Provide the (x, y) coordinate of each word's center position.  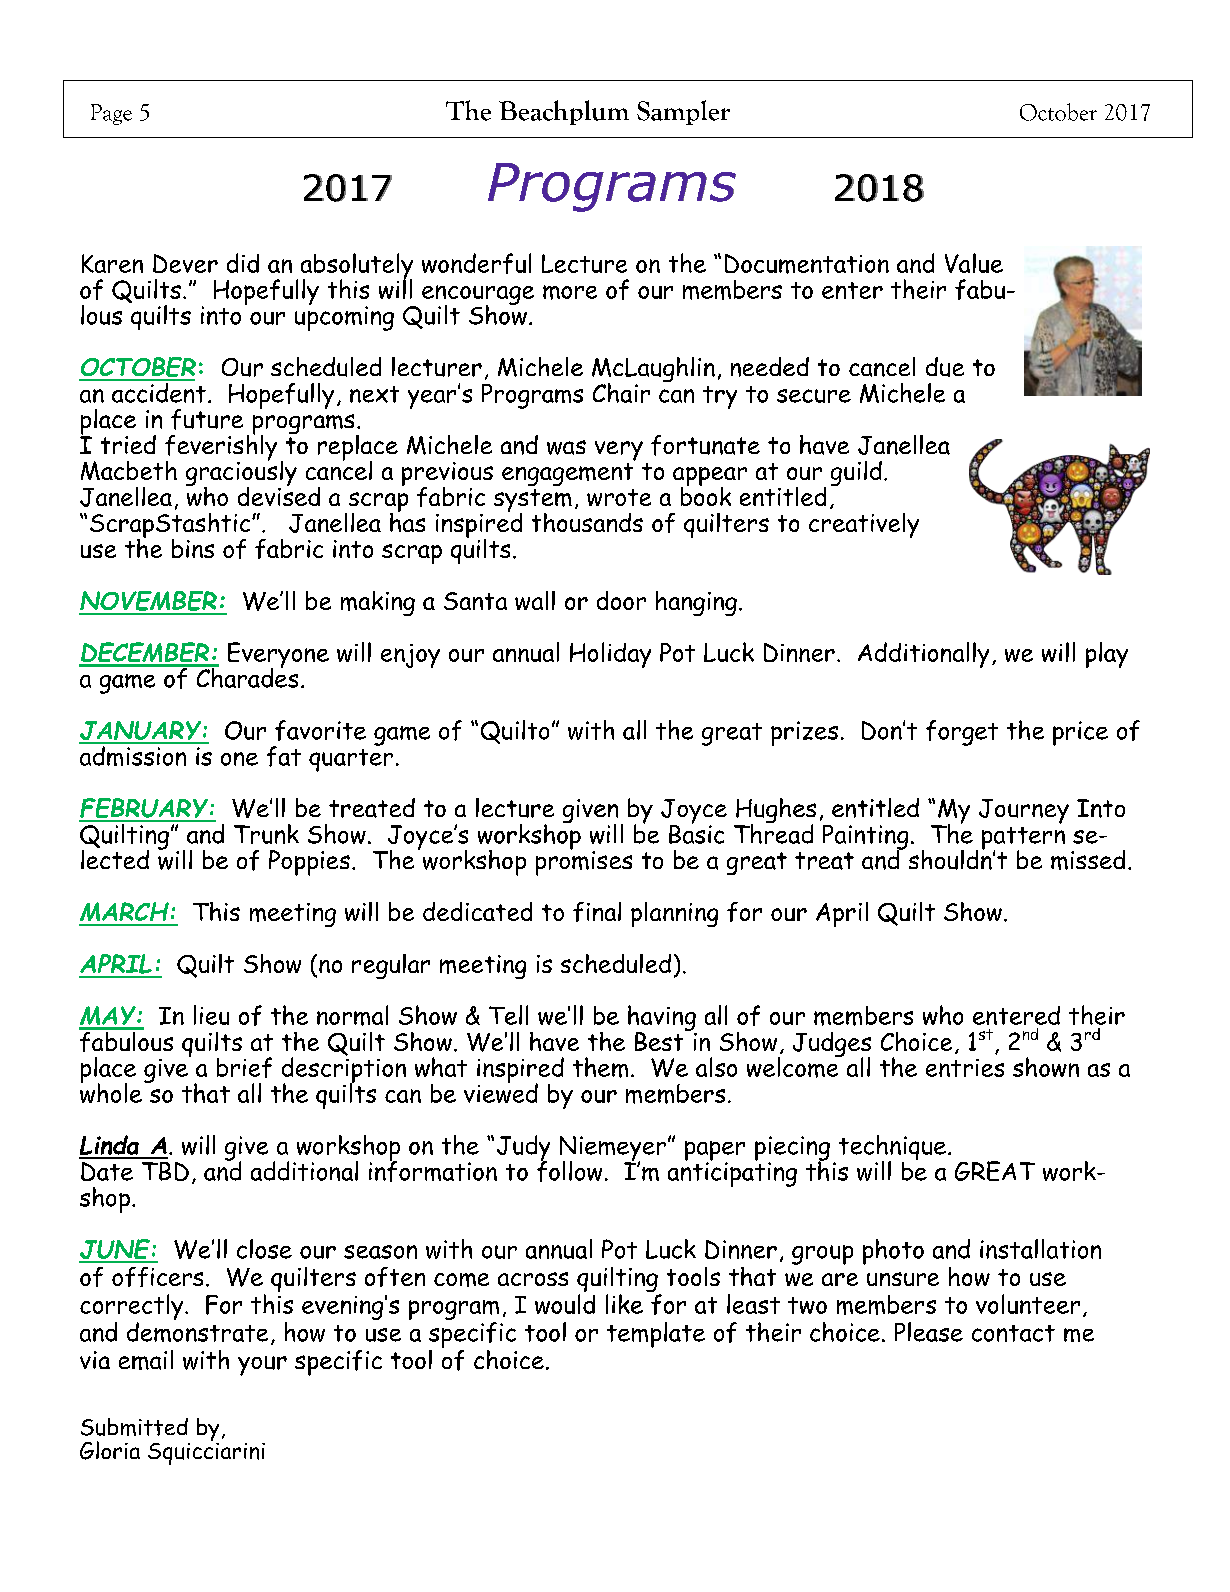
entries (965, 1068)
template (656, 1335)
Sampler (683, 112)
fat (284, 756)
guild (856, 473)
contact (1013, 1333)
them (600, 1067)
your (262, 1366)
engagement (568, 473)
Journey (1024, 811)
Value (974, 263)
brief (244, 1067)
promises (584, 862)
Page (111, 114)
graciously (241, 473)
